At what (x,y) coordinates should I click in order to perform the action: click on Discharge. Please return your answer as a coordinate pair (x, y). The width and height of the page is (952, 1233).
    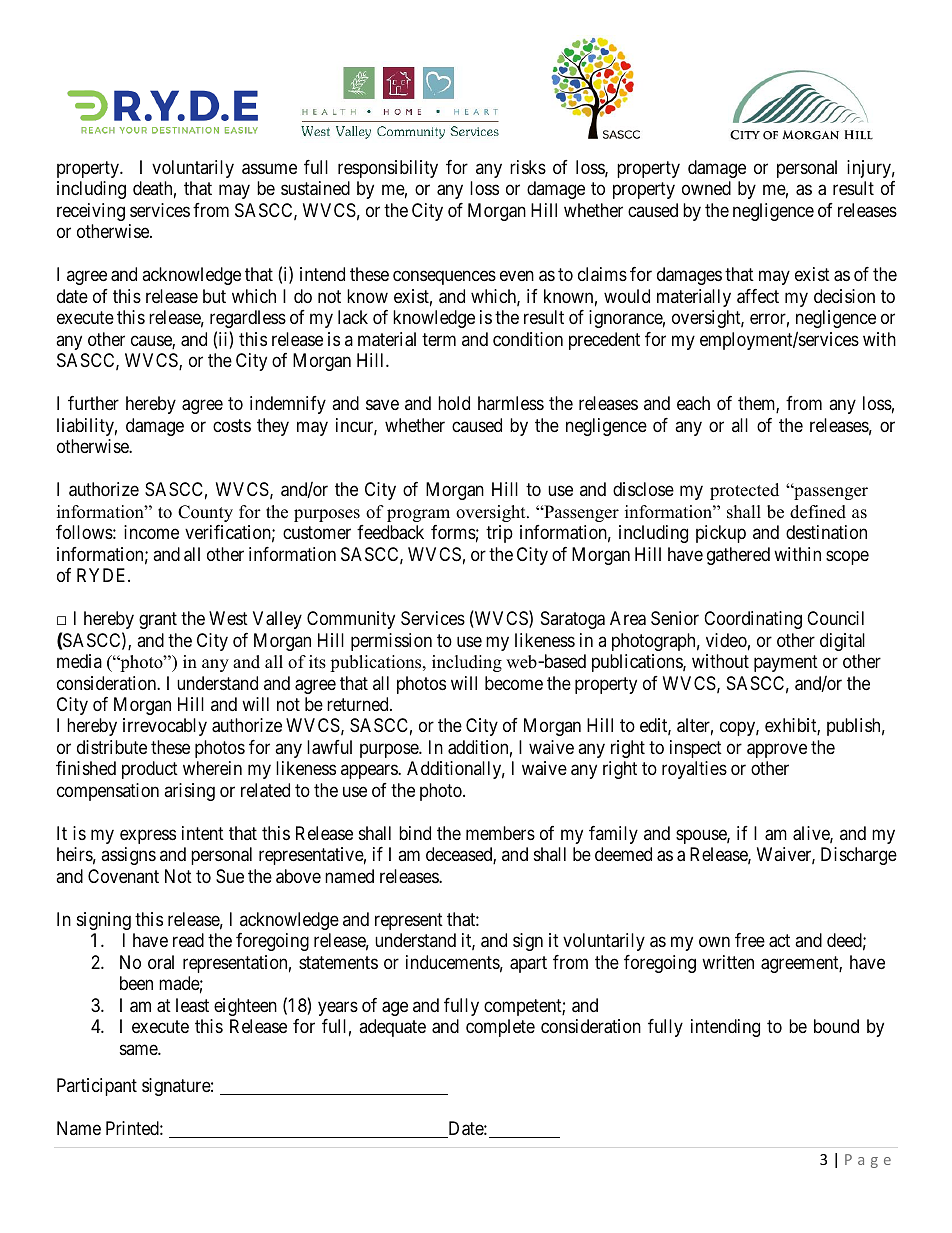
    Looking at the image, I should click on (859, 856).
